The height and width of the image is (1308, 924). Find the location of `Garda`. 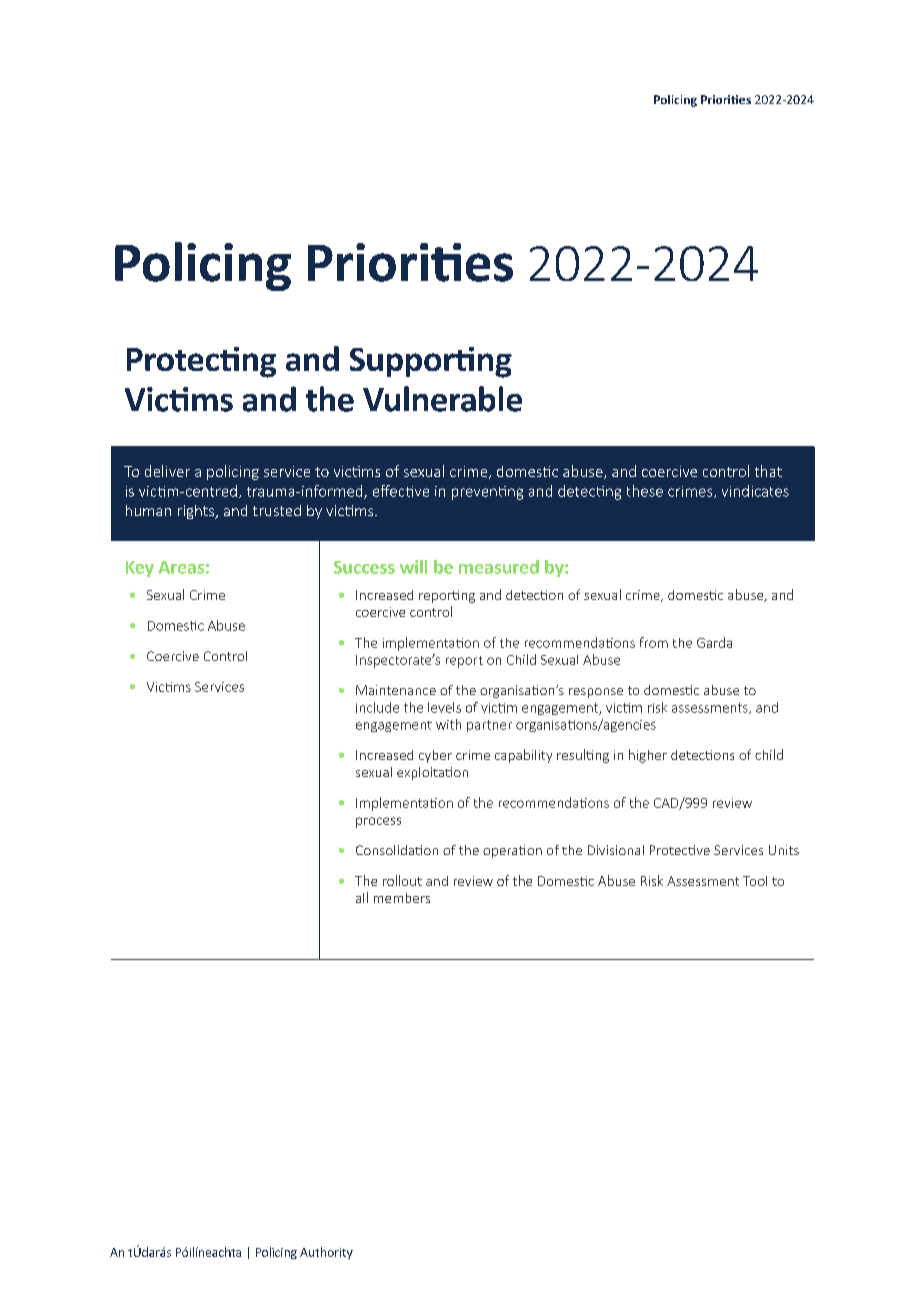

Garda is located at coordinates (714, 642).
